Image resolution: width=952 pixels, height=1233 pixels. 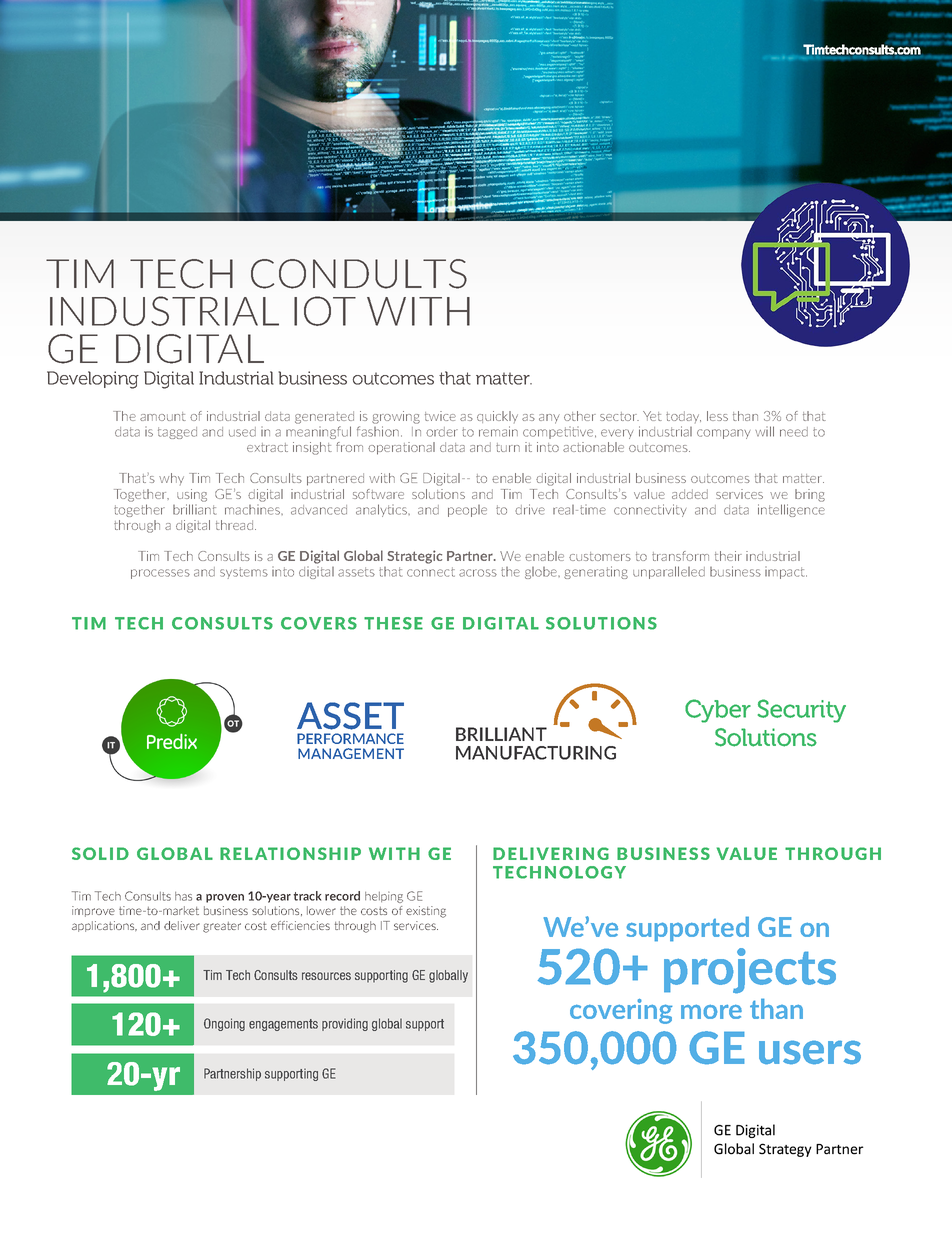 I want to click on providing, so click(x=345, y=1024).
